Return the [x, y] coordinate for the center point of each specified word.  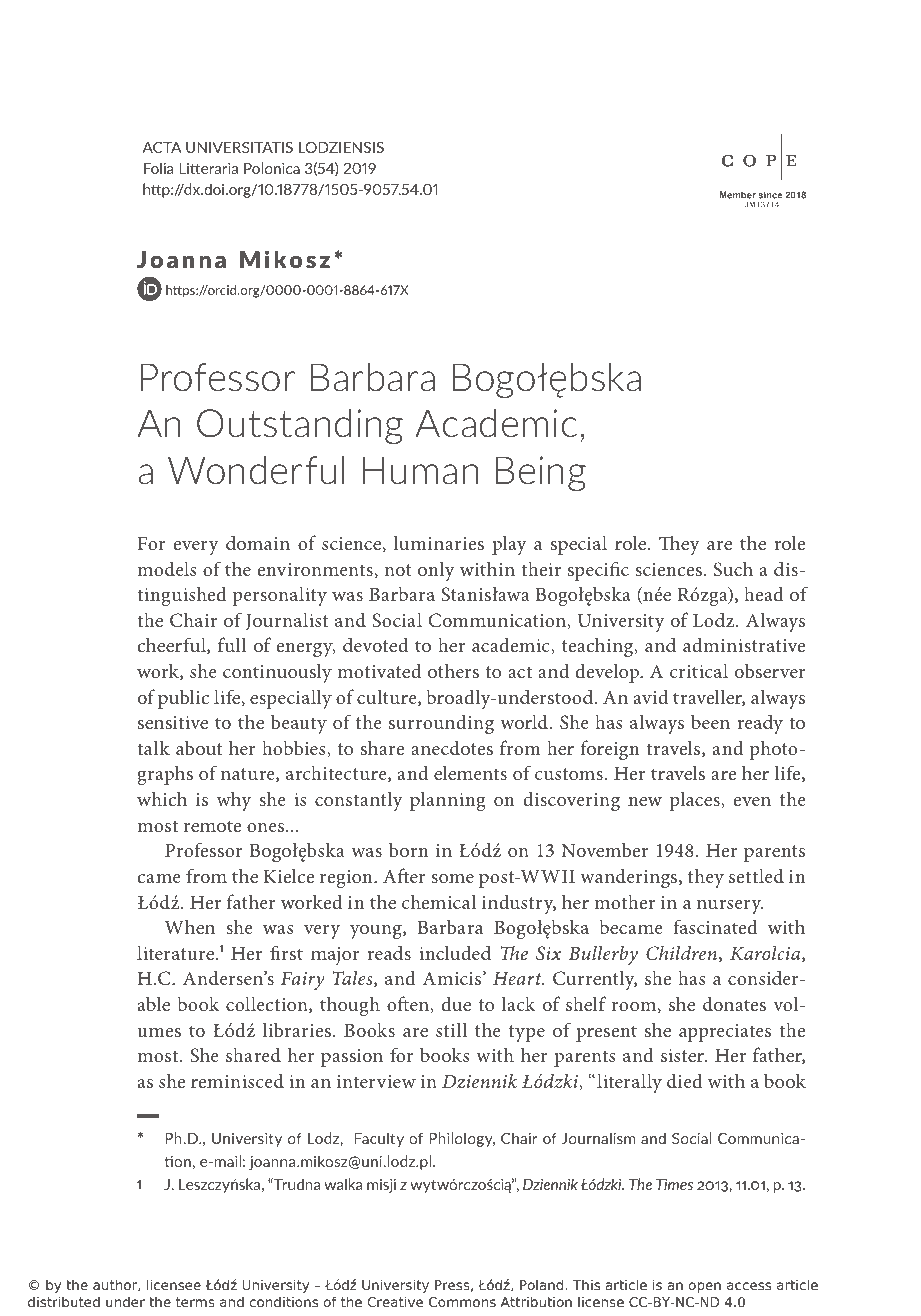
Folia [158, 168]
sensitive [173, 722]
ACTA [162, 147]
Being [541, 473]
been [710, 721]
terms [195, 1302]
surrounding [441, 724]
